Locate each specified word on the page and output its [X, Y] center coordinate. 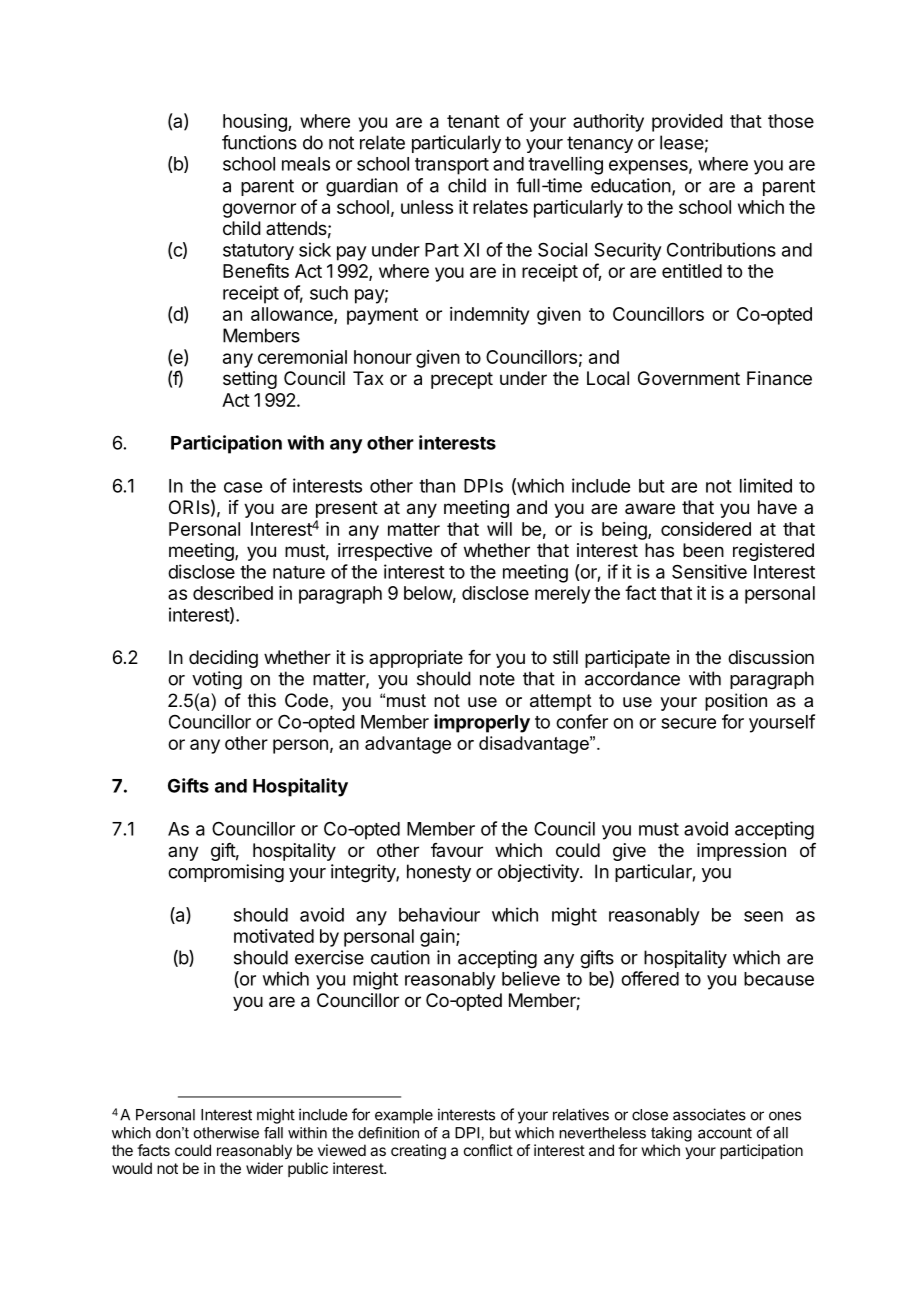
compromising [226, 873]
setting [250, 380]
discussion [771, 657]
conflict [488, 1150]
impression [741, 852]
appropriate [416, 659]
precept [462, 380]
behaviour [439, 914]
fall [273, 1133]
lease [682, 142]
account [725, 1133]
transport [452, 166]
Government [689, 378]
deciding [223, 659]
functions [259, 142]
